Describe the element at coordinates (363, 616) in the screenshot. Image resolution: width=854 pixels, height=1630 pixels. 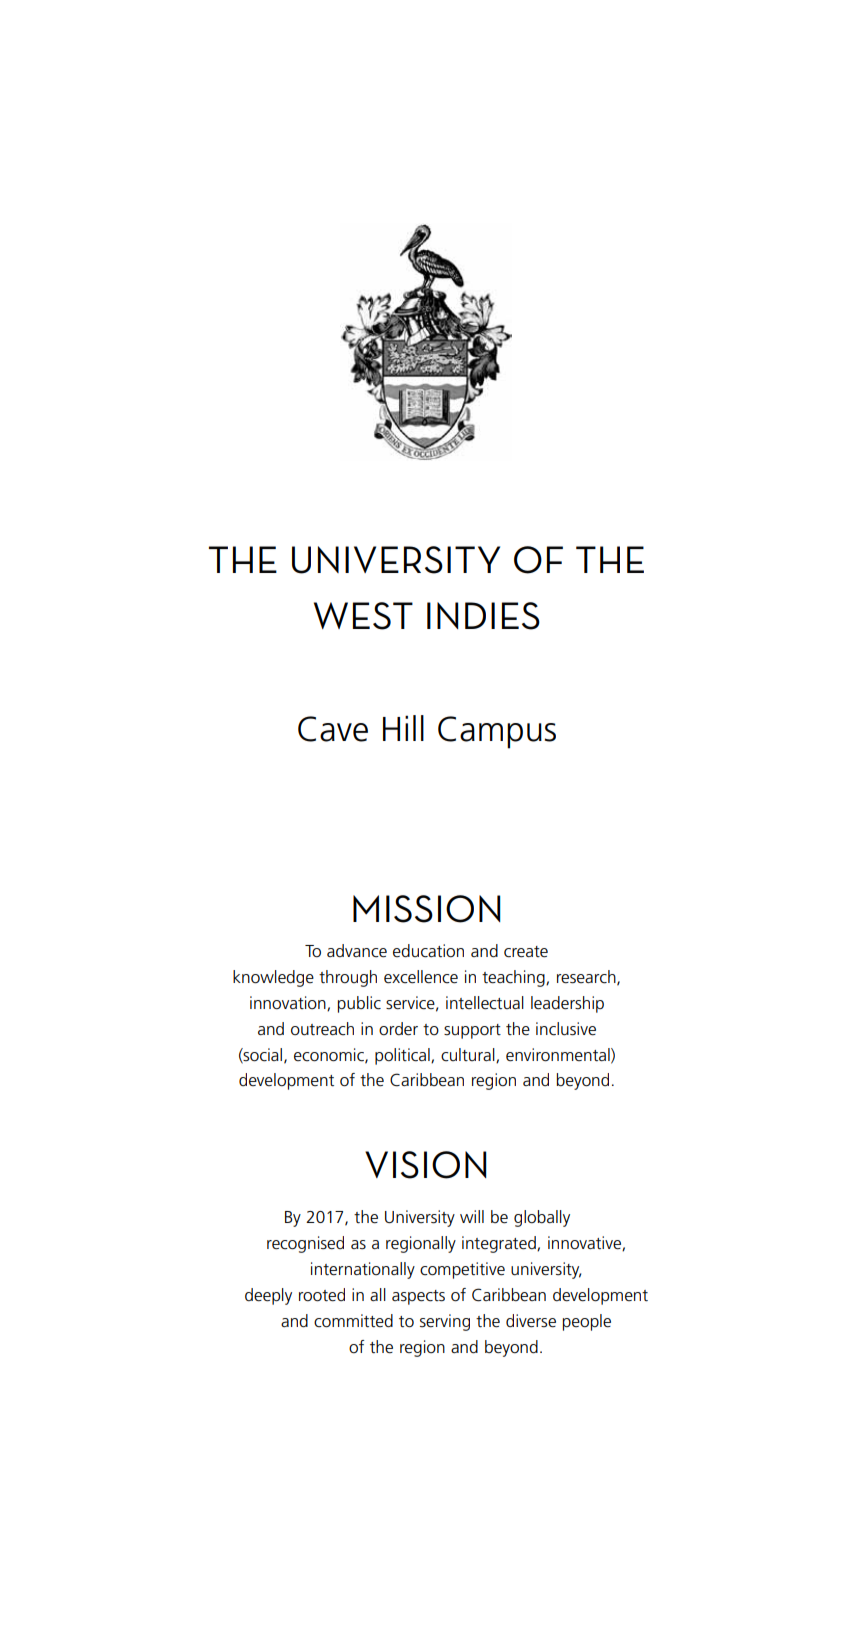
I see `WEST` at that location.
